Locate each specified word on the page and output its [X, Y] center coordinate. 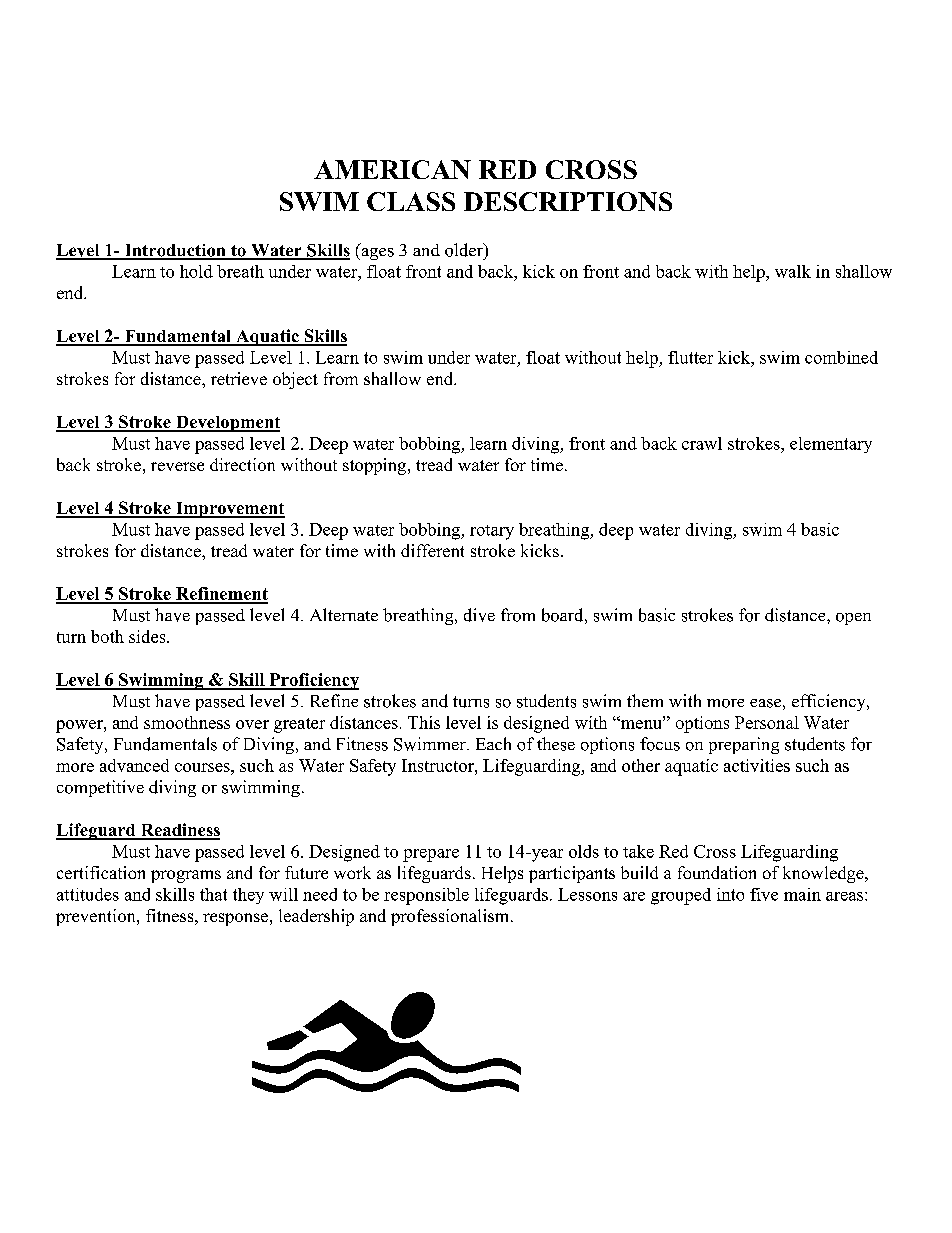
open [853, 619]
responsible [426, 896]
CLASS [411, 201]
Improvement [229, 510]
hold [196, 271]
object [295, 380]
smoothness [187, 722]
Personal [767, 722]
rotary [492, 532]
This [424, 722]
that [213, 894]
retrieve [239, 378]
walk [793, 271]
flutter [690, 357]
